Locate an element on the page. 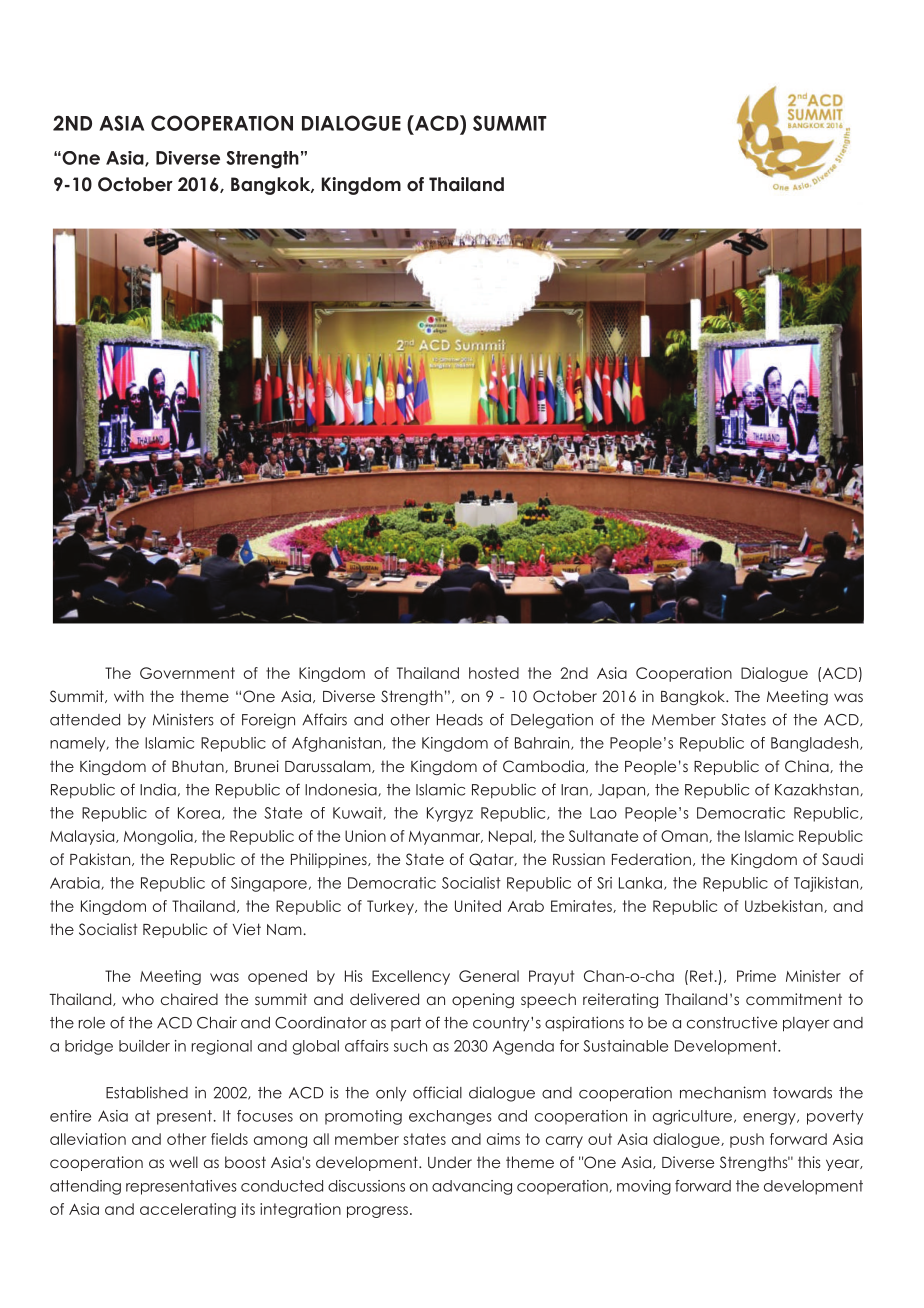 This page has height=1308, width=924. Mongolia is located at coordinates (159, 837).
